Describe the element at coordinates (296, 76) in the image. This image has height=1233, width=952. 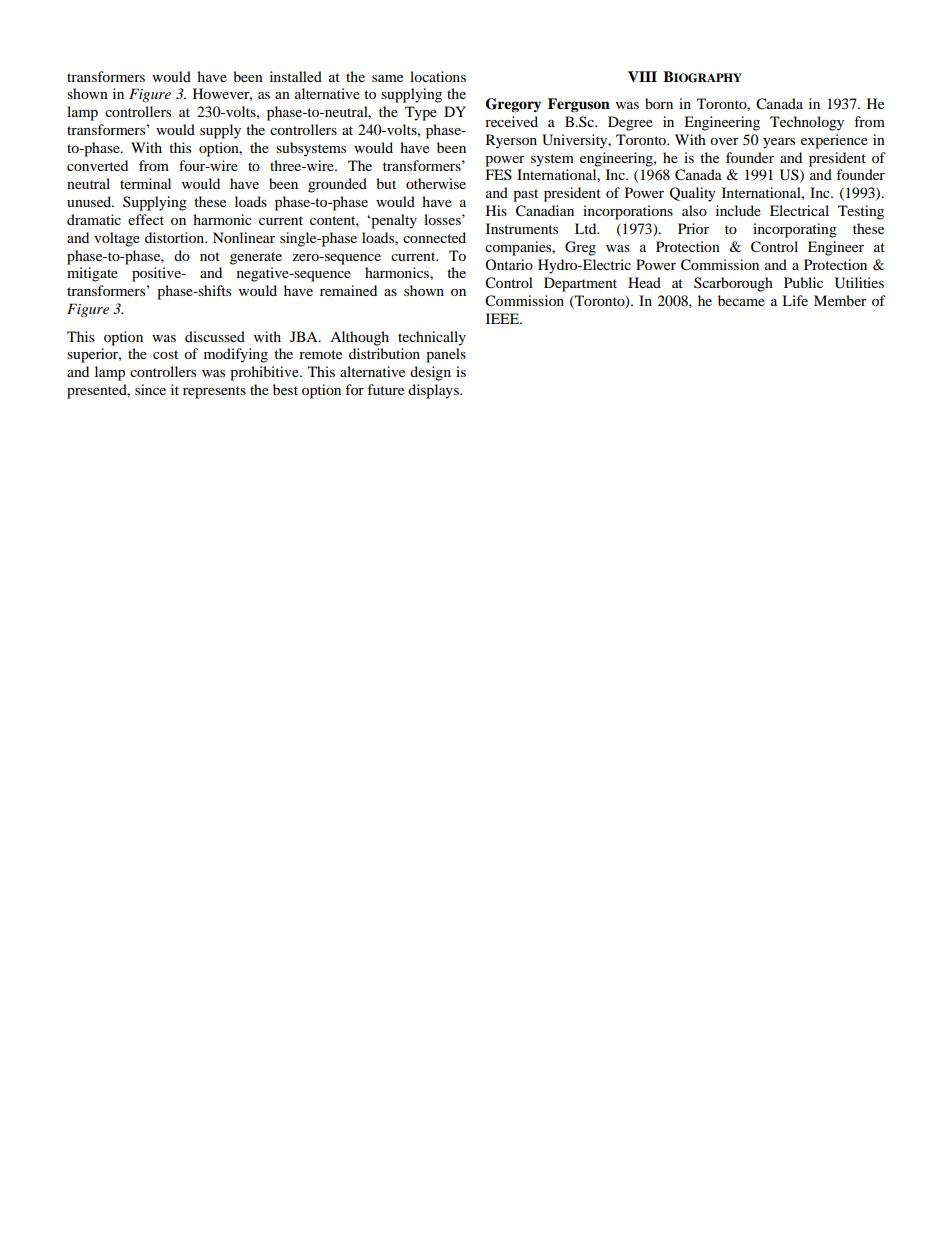
I see `installed` at that location.
